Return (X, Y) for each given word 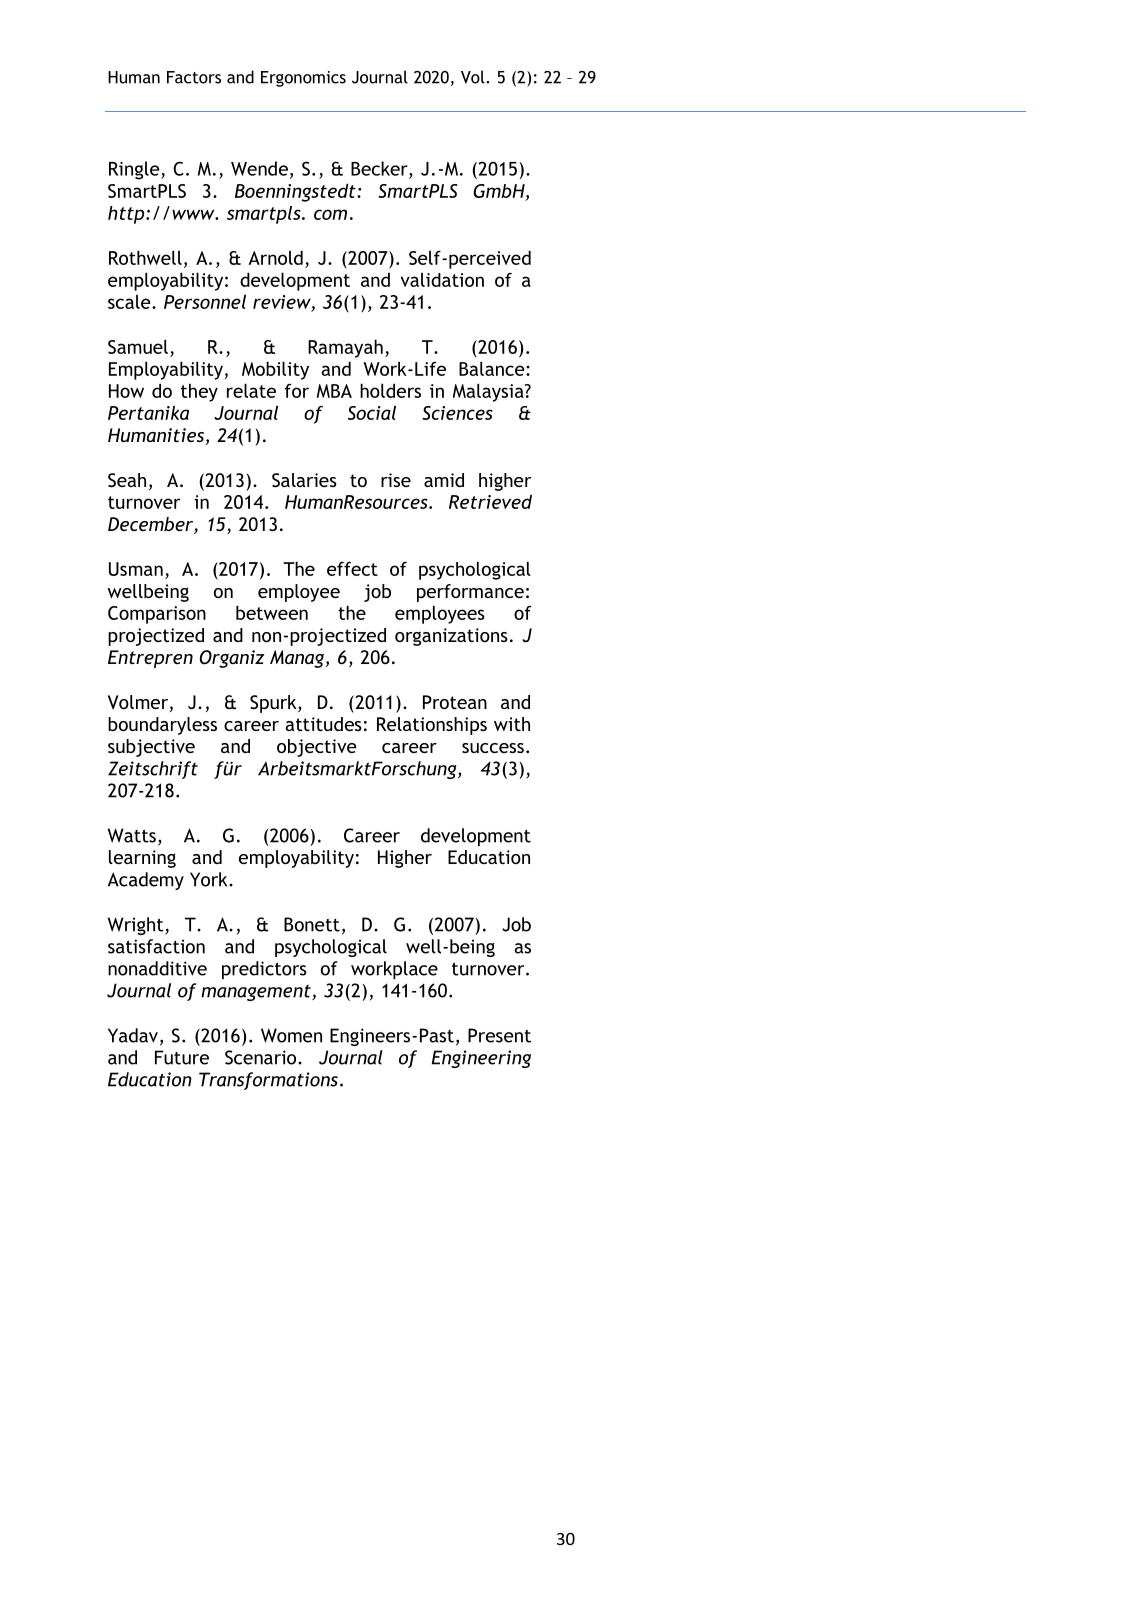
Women (291, 1035)
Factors (194, 77)
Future (182, 1057)
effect (352, 569)
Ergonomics (303, 79)
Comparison (157, 615)
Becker (380, 169)
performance (470, 593)
